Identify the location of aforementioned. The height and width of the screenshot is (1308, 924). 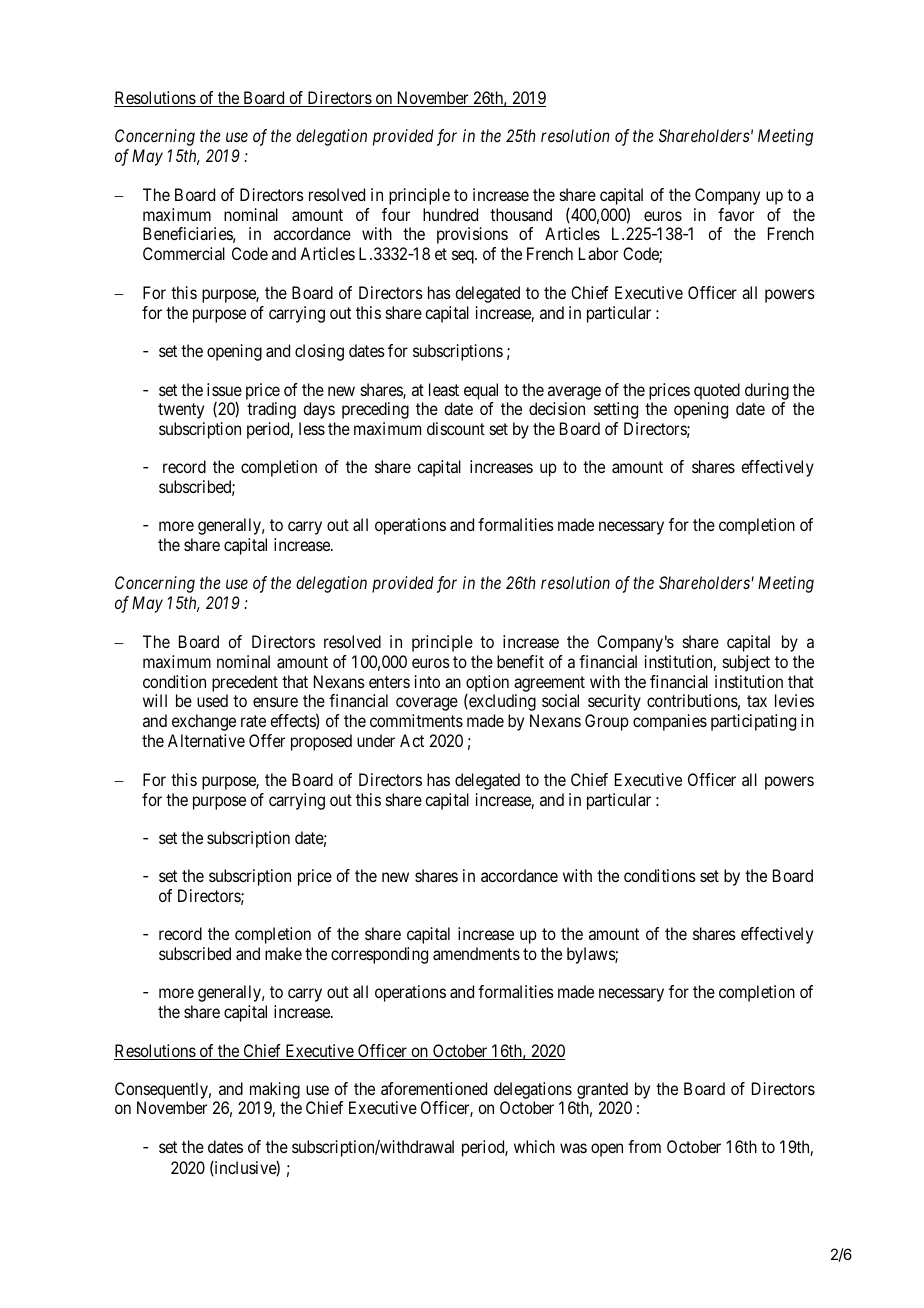
(434, 1088).
